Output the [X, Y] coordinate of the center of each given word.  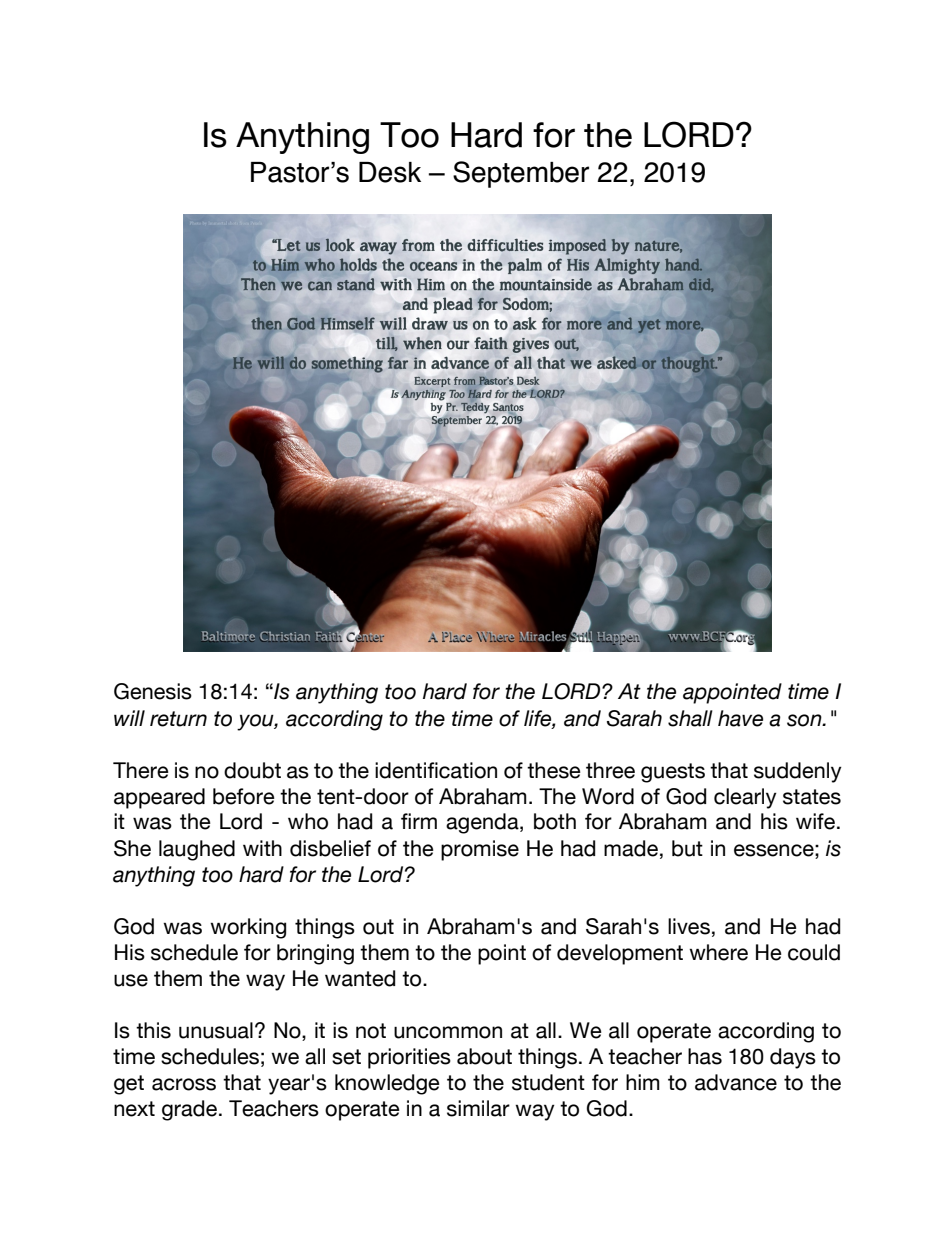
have [740, 718]
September [521, 174]
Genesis [153, 691]
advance [736, 1082]
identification [436, 770]
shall [690, 718]
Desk [390, 172]
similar [478, 1108]
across [184, 1084]
